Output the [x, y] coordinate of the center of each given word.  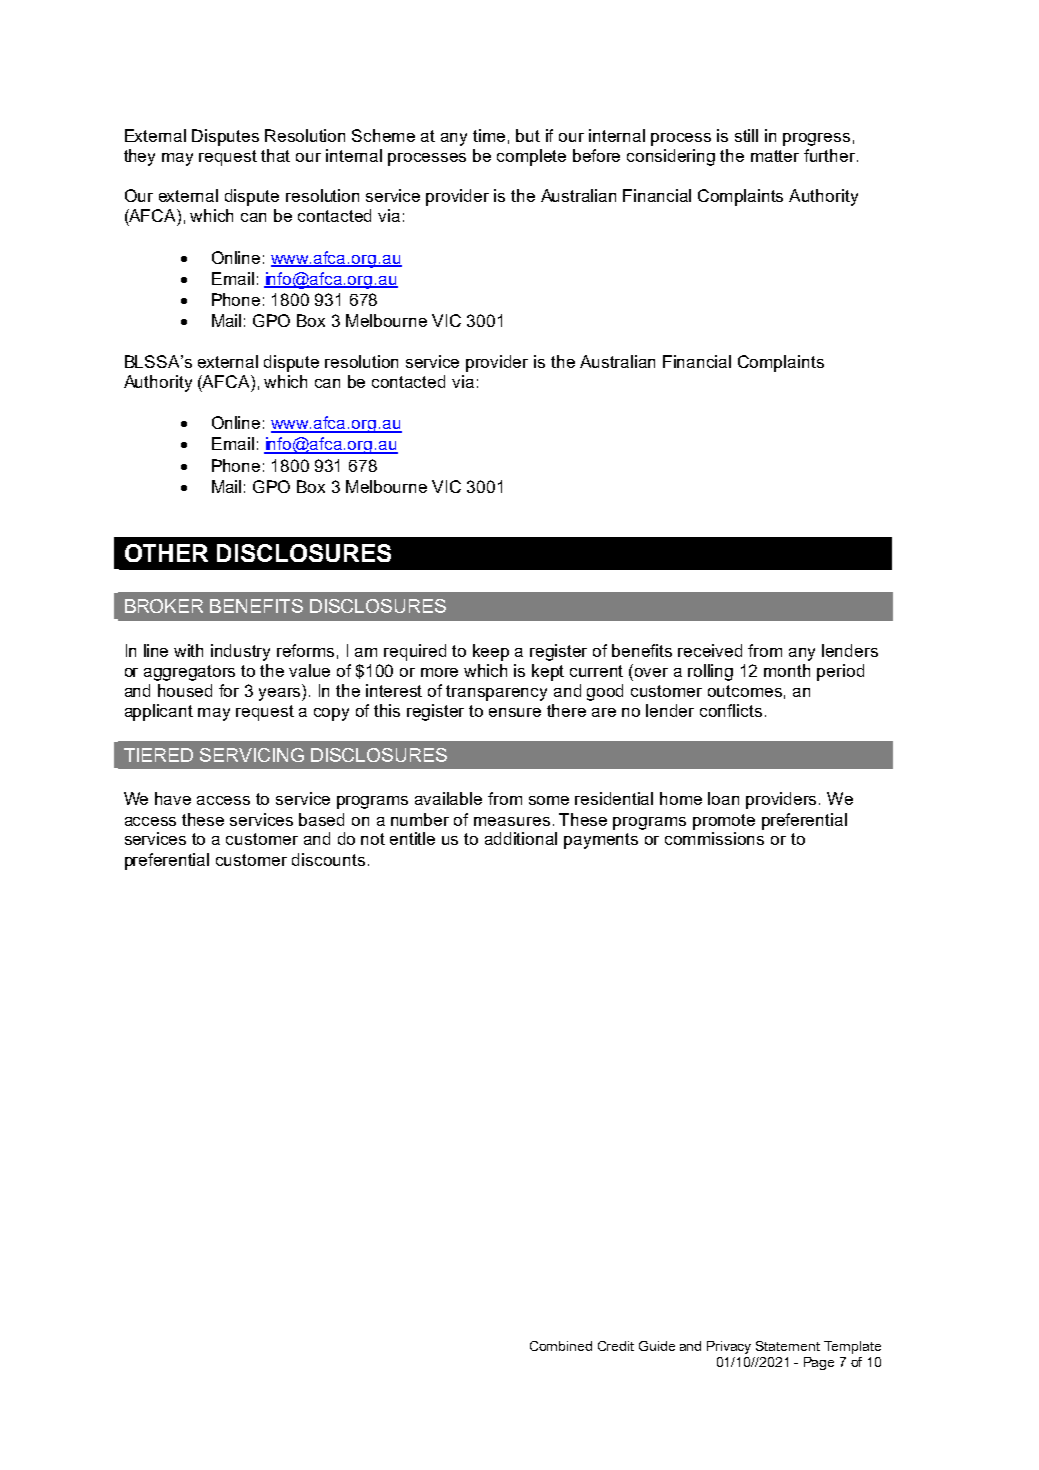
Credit [616, 1346]
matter [775, 156]
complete [531, 157]
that [275, 155]
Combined [561, 1346]
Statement [788, 1346]
